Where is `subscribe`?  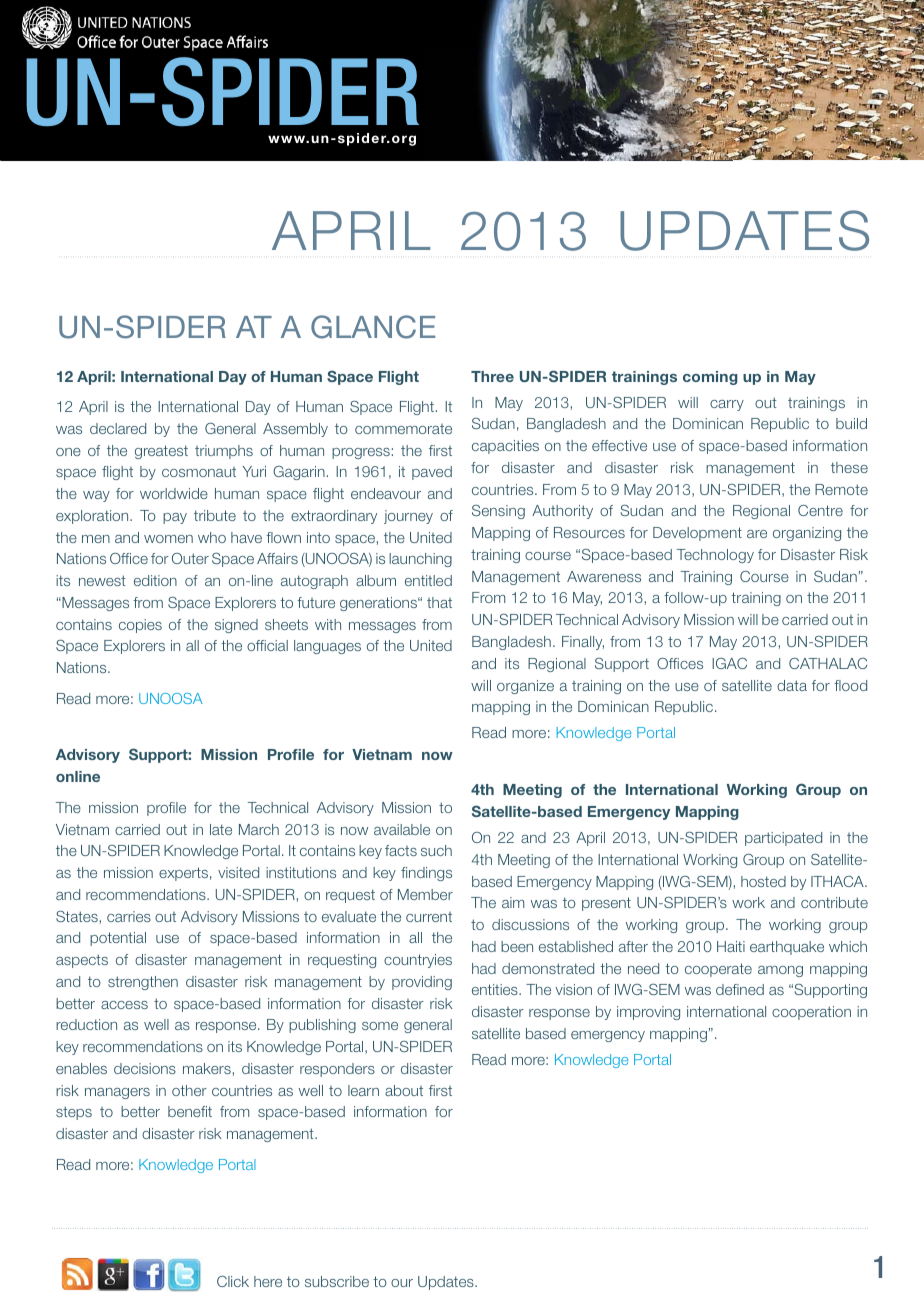
subscribe is located at coordinates (337, 1281).
